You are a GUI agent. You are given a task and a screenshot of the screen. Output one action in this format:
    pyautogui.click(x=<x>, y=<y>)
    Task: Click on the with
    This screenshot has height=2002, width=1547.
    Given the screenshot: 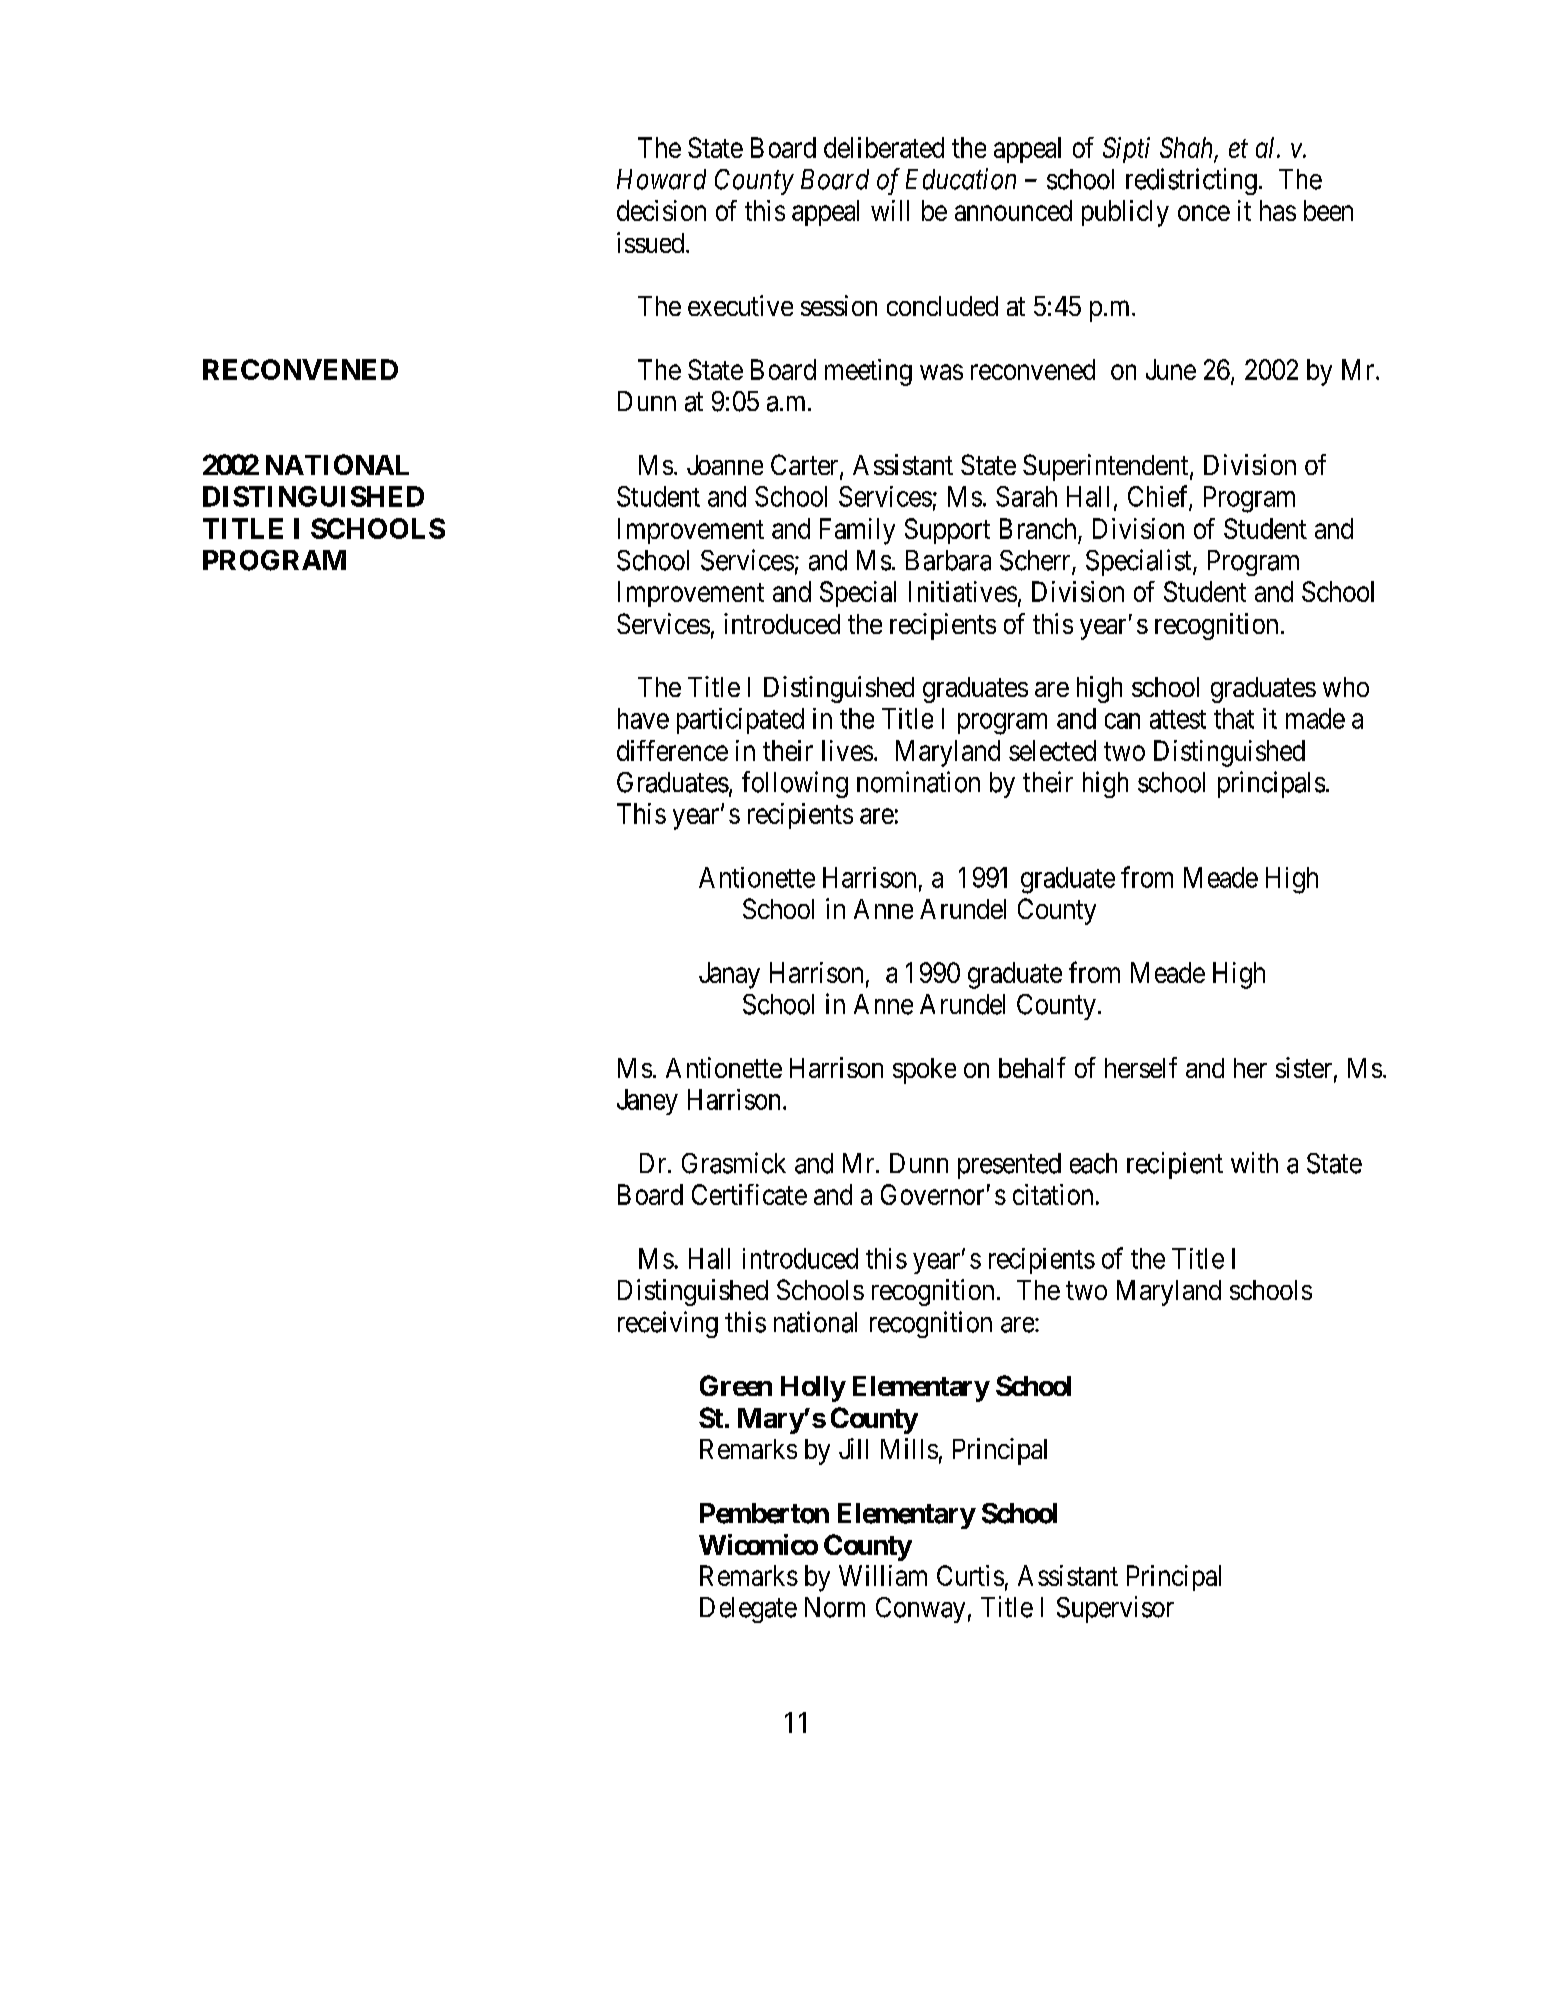 What is the action you would take?
    pyautogui.click(x=1254, y=1162)
